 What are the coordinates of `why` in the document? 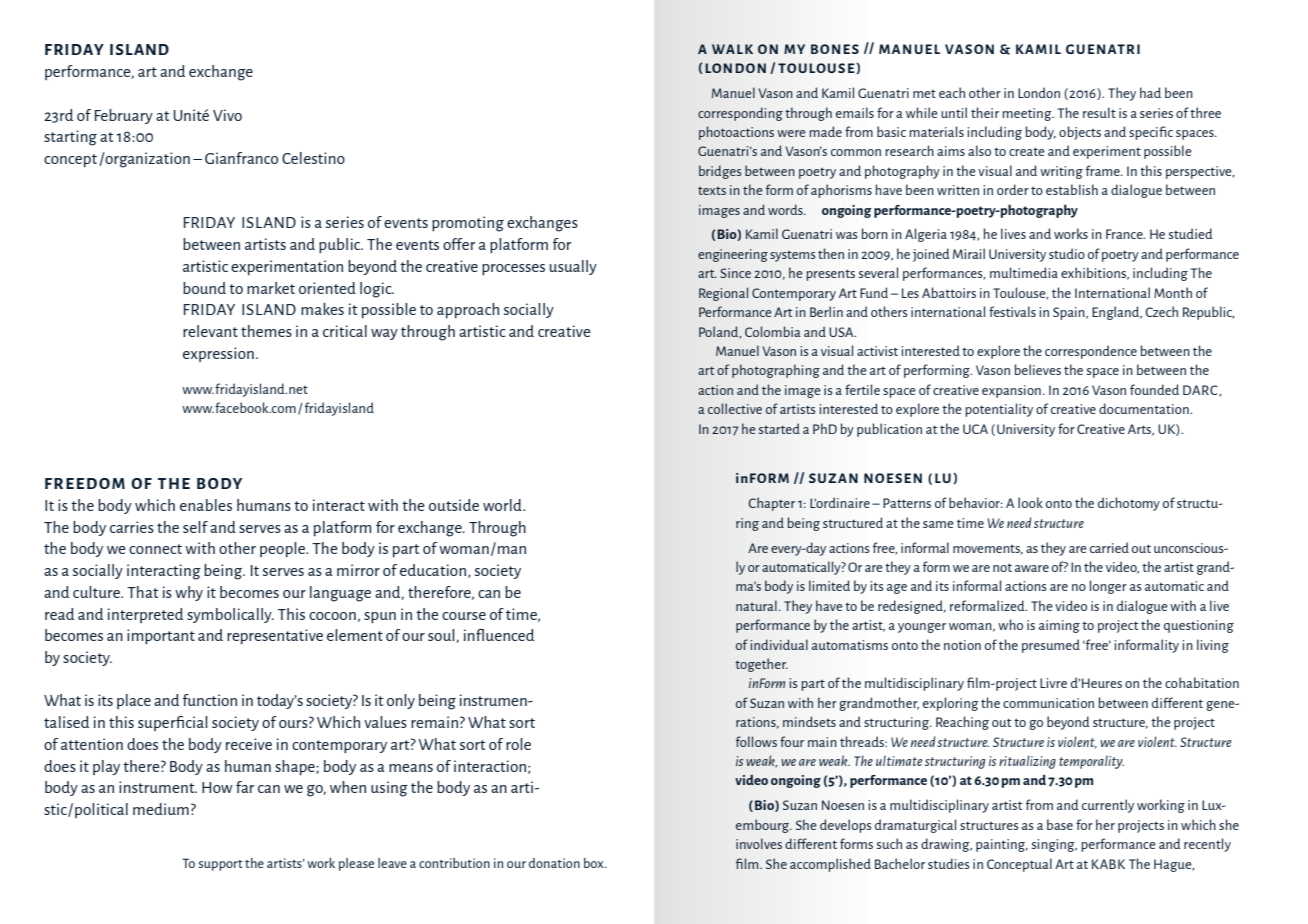 It's located at (189, 593).
